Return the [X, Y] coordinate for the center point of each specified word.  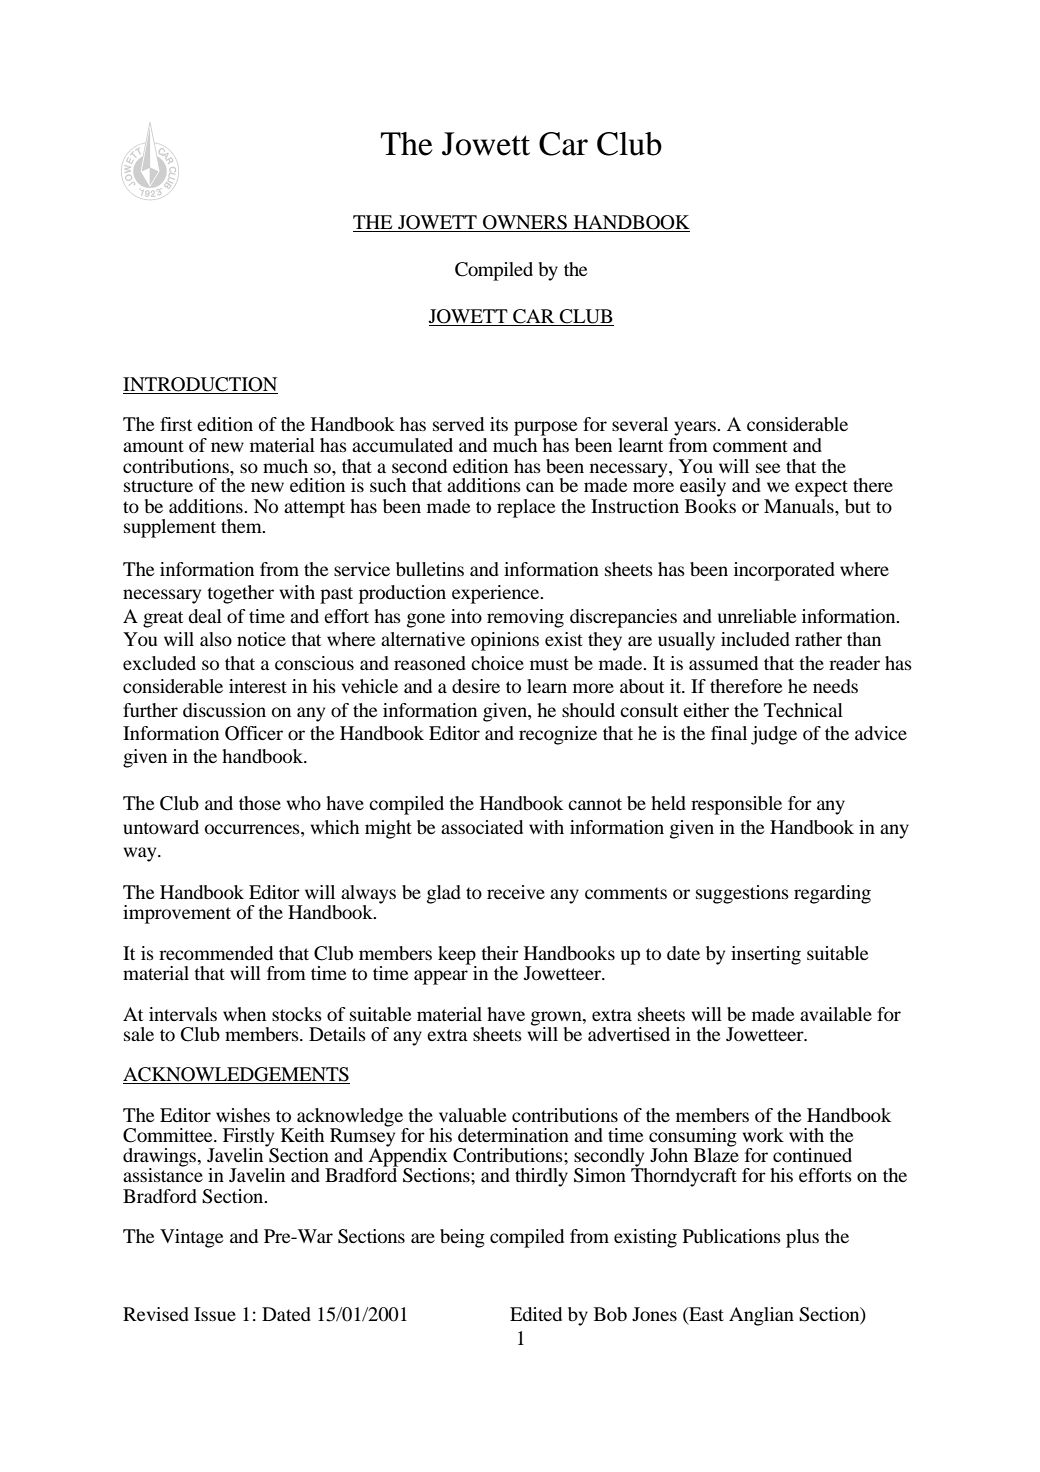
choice [497, 663]
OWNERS [525, 223]
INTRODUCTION [200, 385]
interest [258, 686]
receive [516, 892]
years [696, 428]
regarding [832, 894]
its [499, 424]
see [768, 468]
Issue [215, 1314]
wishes [243, 1115]
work [763, 1135]
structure [158, 486]
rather [818, 639]
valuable [472, 1115]
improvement [177, 914]
